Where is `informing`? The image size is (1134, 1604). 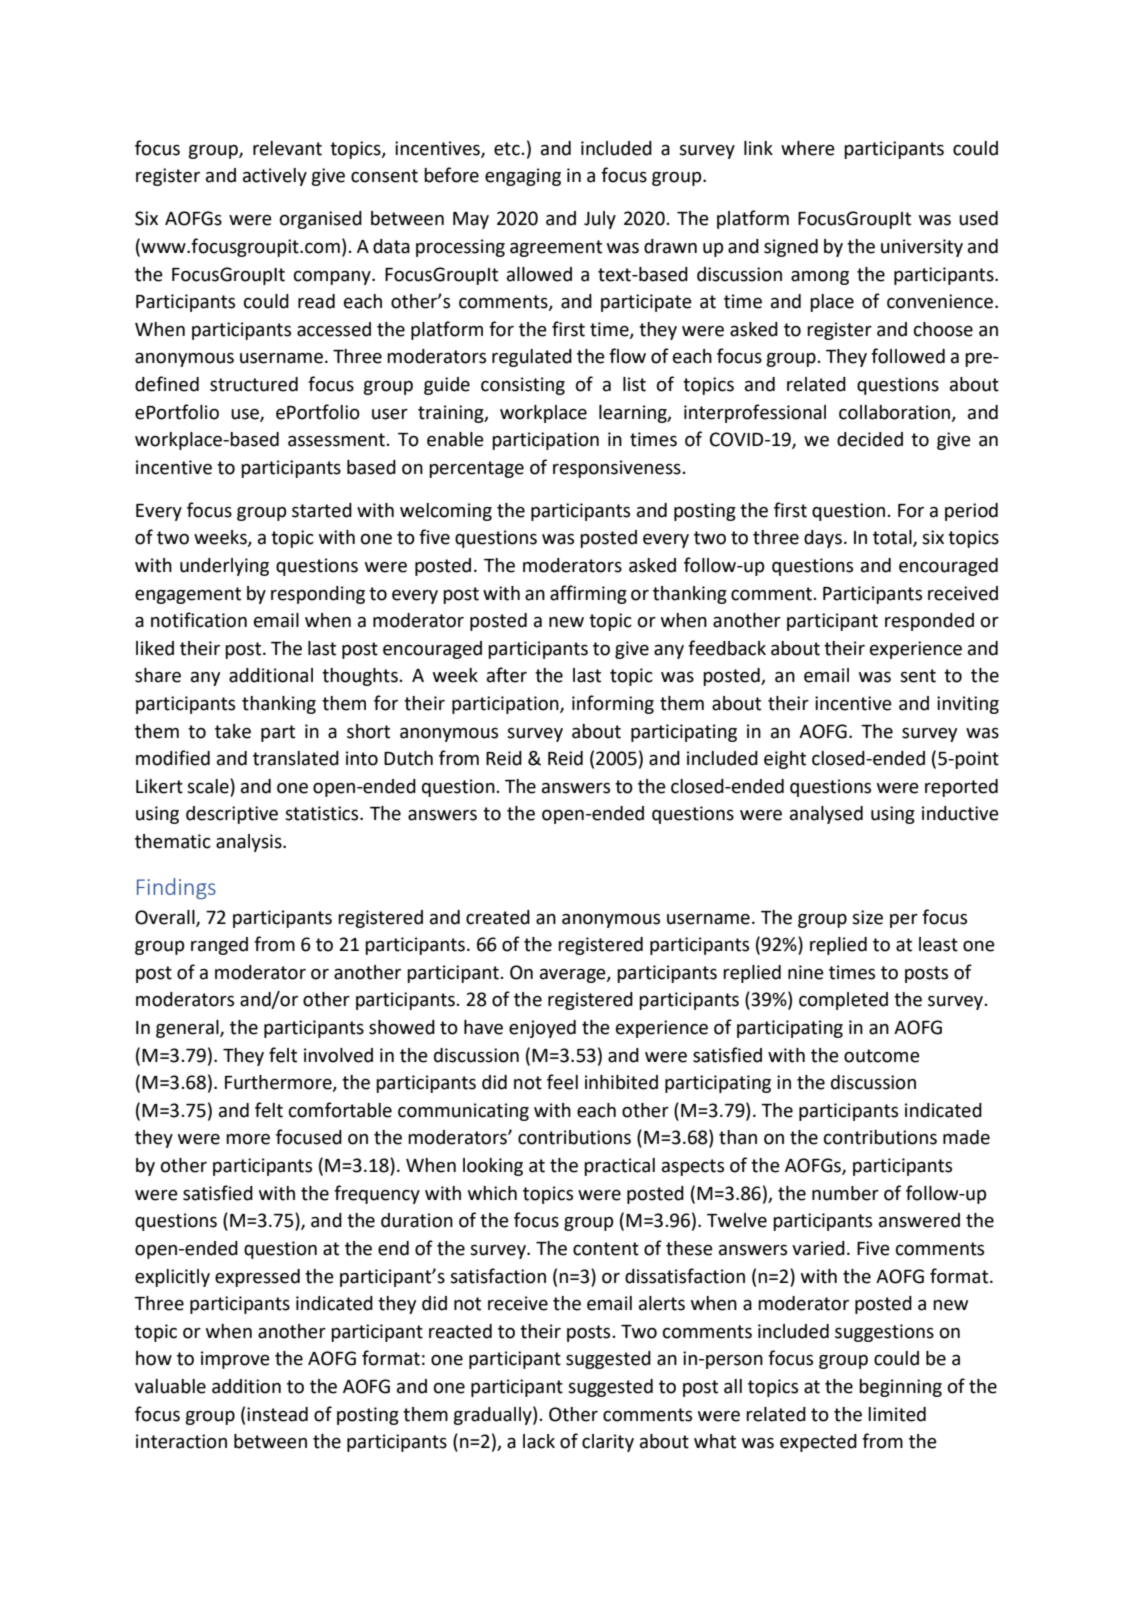 informing is located at coordinates (613, 704).
